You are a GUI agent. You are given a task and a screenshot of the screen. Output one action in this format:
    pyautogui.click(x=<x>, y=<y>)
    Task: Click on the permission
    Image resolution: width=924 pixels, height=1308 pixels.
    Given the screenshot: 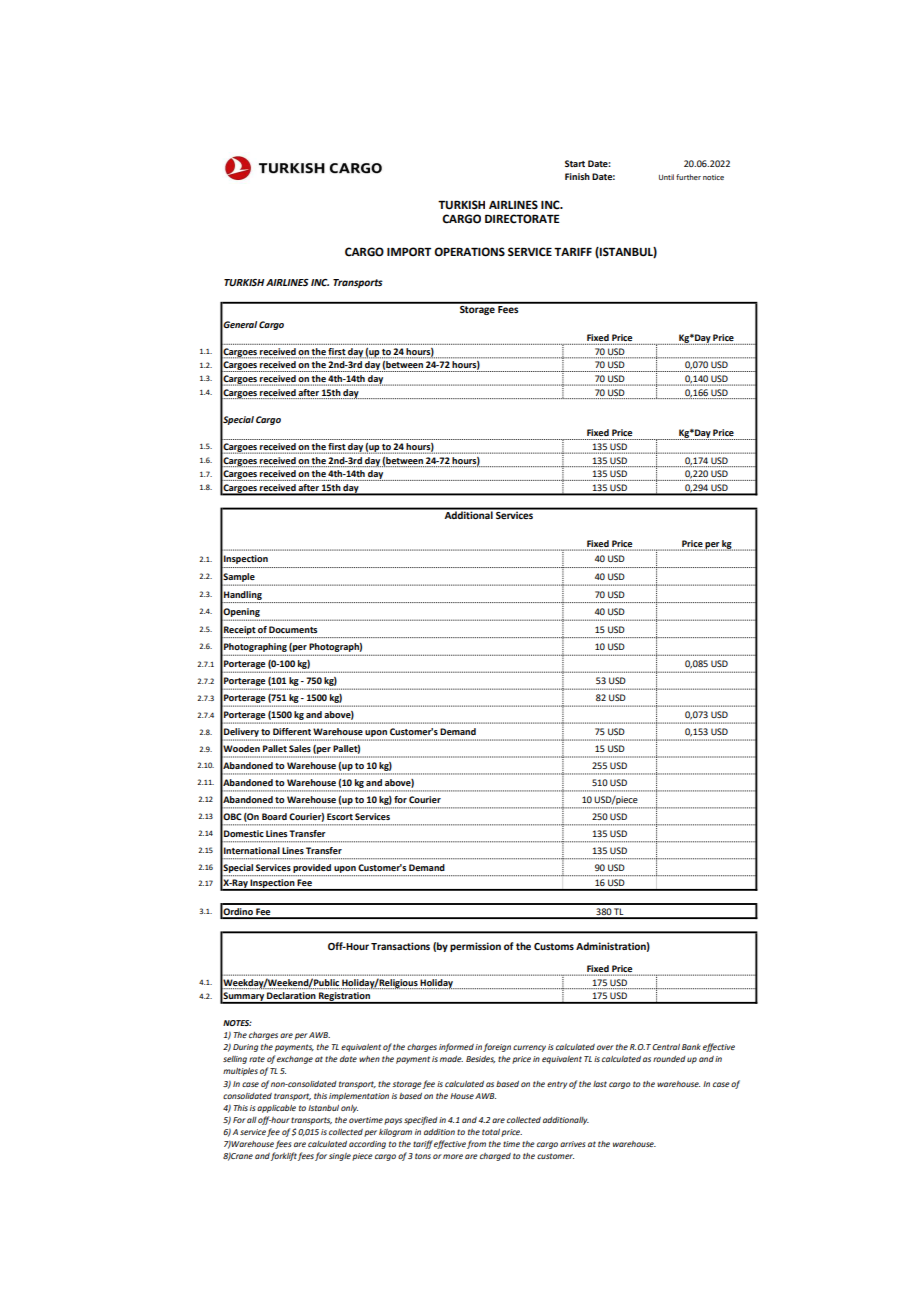 What is the action you would take?
    pyautogui.click(x=475, y=947)
